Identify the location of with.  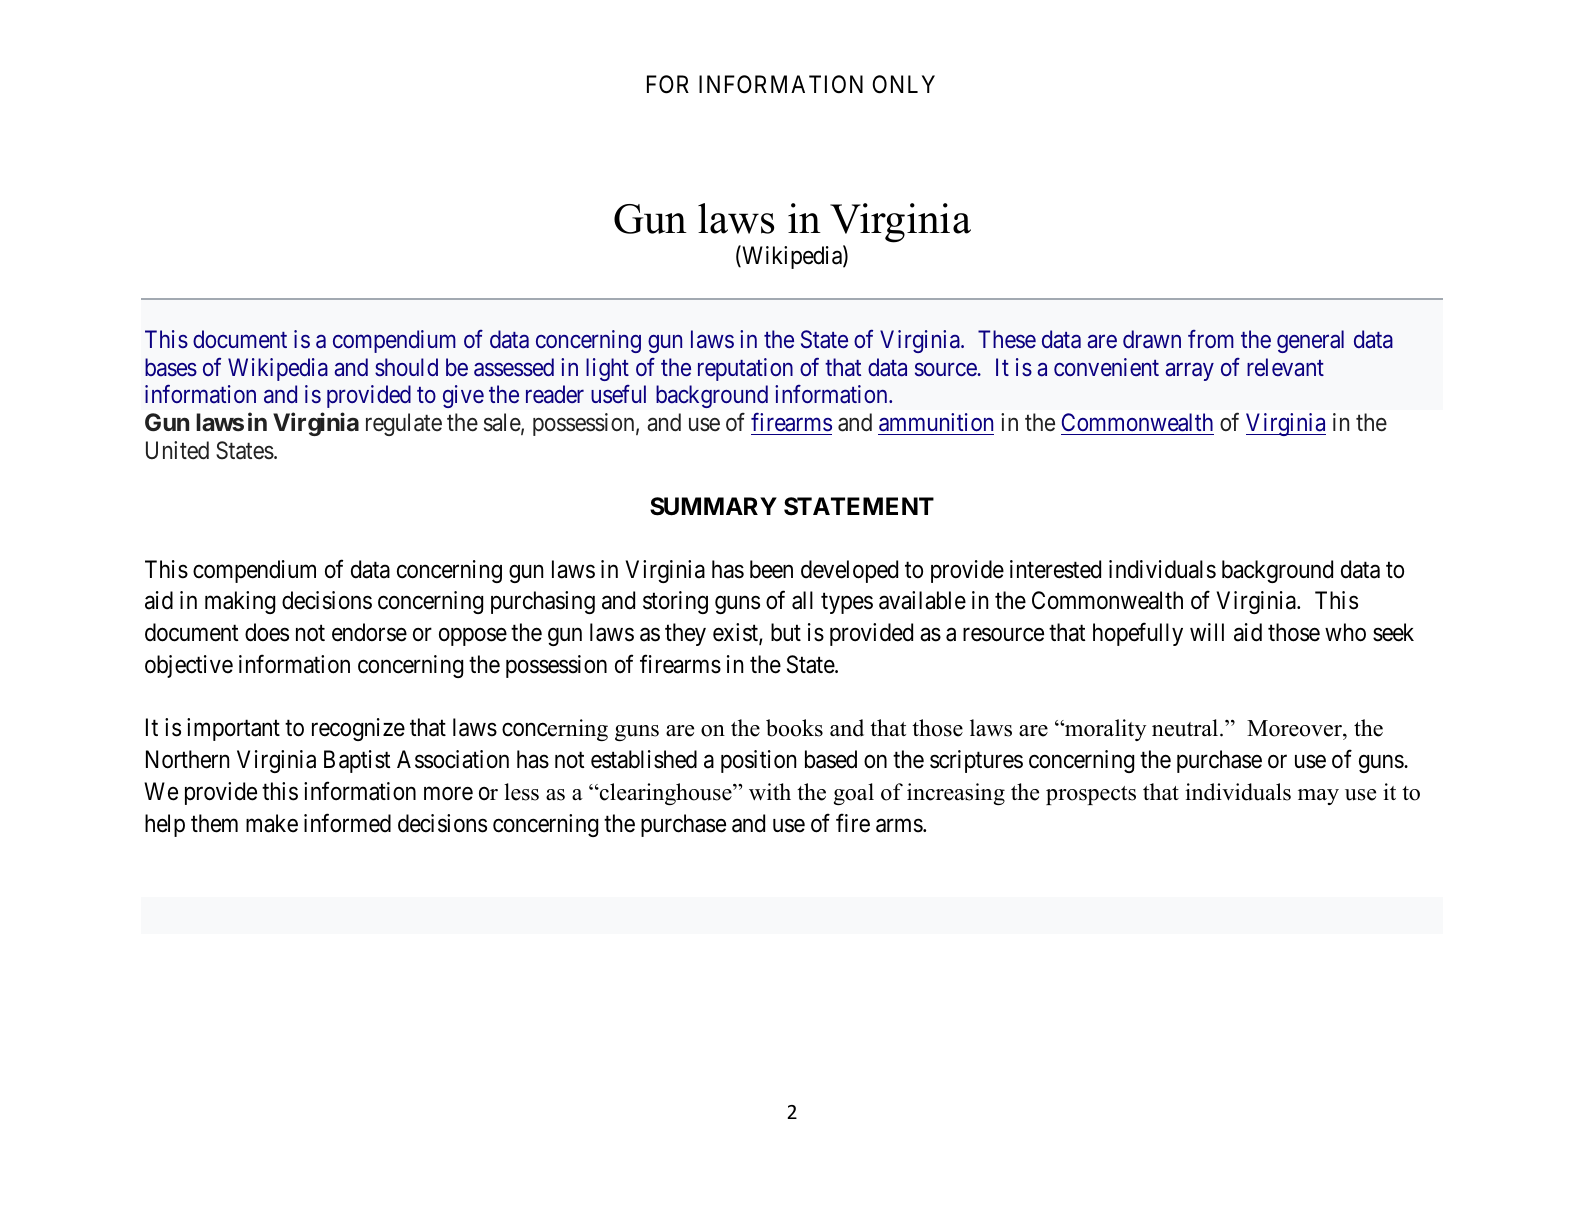
(770, 792).
